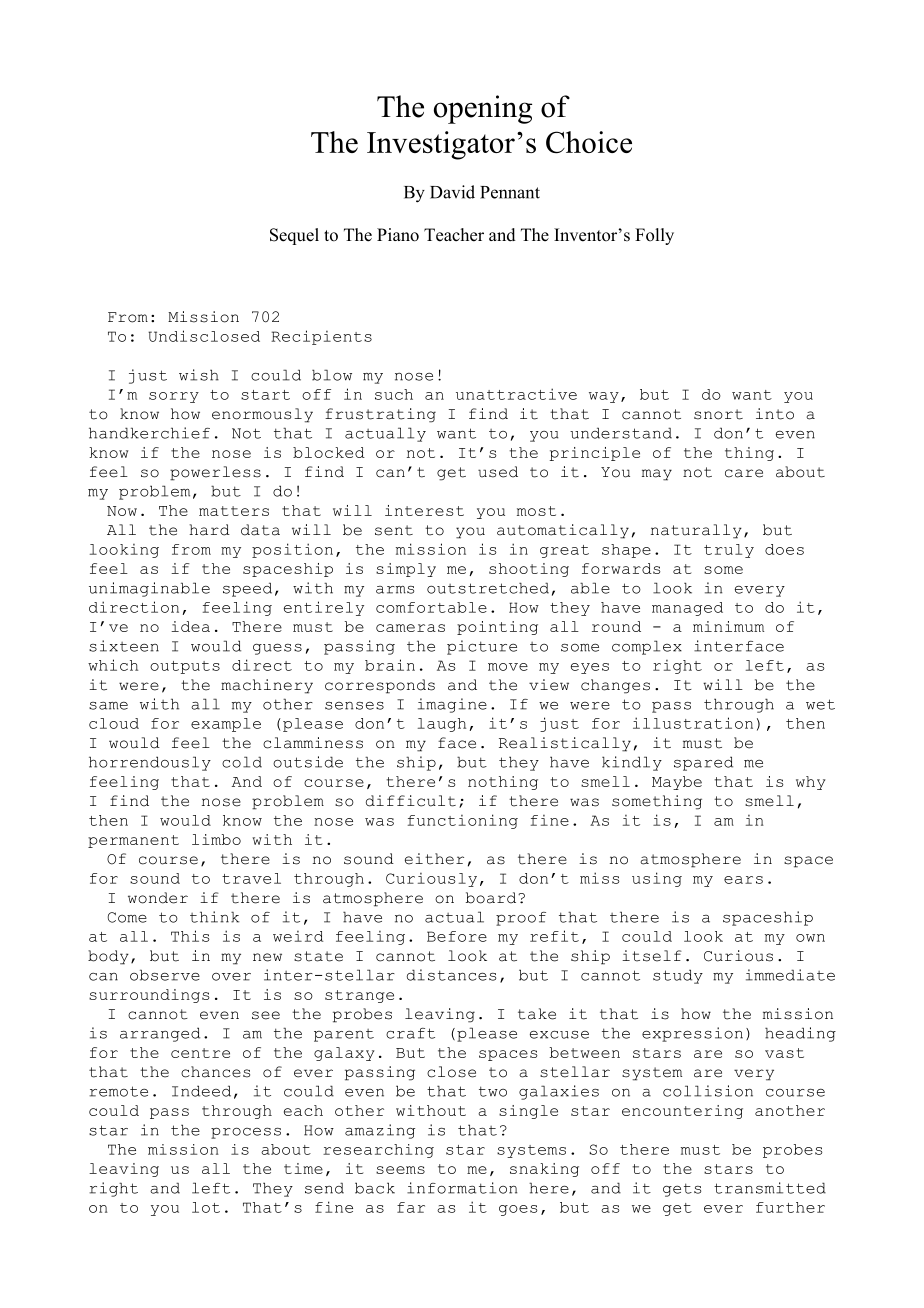 Image resolution: width=924 pixels, height=1308 pixels. Describe the element at coordinates (654, 236) in the document. I see `Folly` at that location.
